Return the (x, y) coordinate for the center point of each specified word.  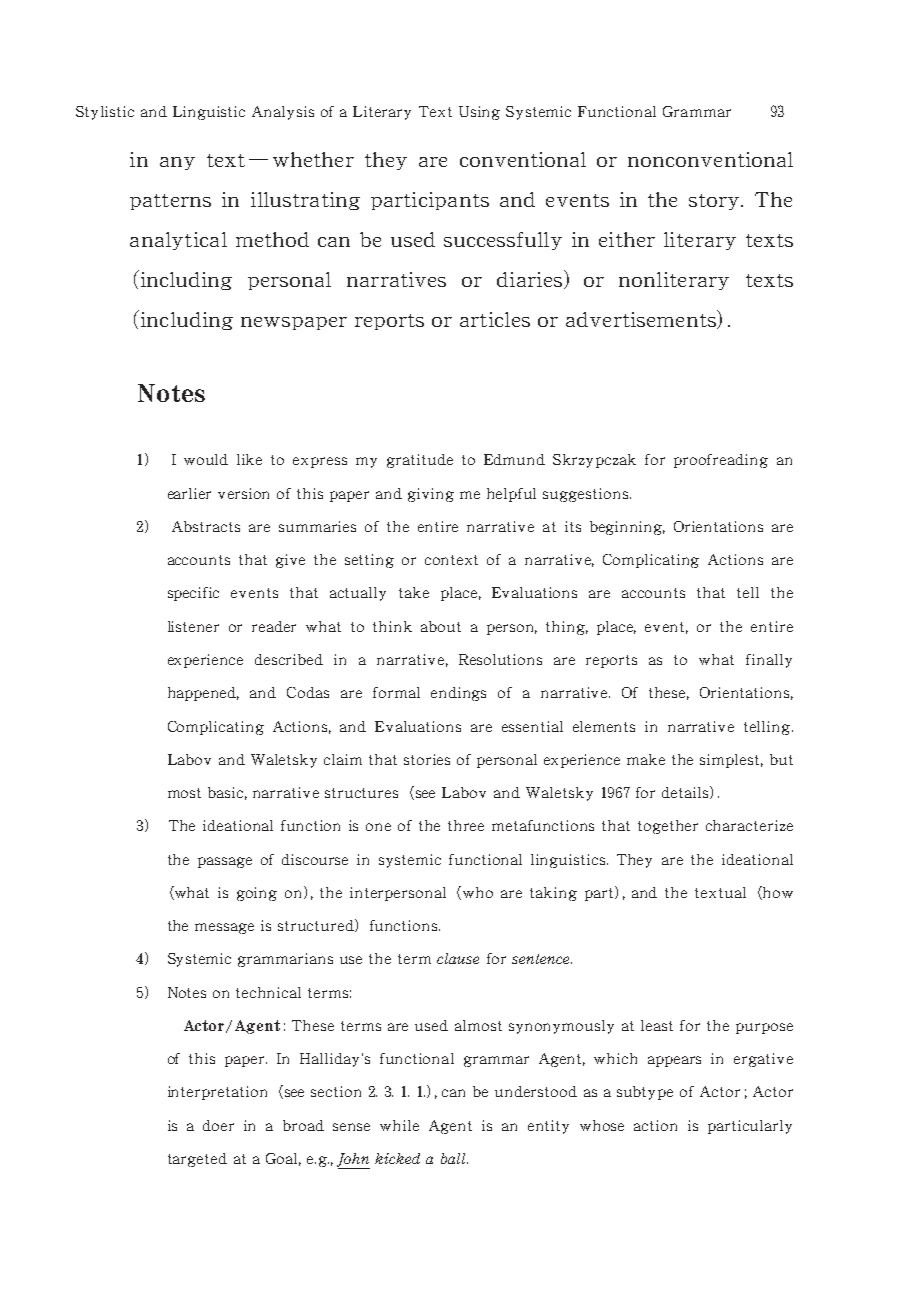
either (627, 239)
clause (458, 958)
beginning (627, 528)
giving (431, 495)
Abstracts (206, 526)
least (657, 1025)
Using (479, 113)
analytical (178, 241)
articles (495, 319)
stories (427, 759)
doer (218, 1125)
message (224, 928)
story (715, 202)
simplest (731, 761)
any (177, 163)
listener (193, 626)
